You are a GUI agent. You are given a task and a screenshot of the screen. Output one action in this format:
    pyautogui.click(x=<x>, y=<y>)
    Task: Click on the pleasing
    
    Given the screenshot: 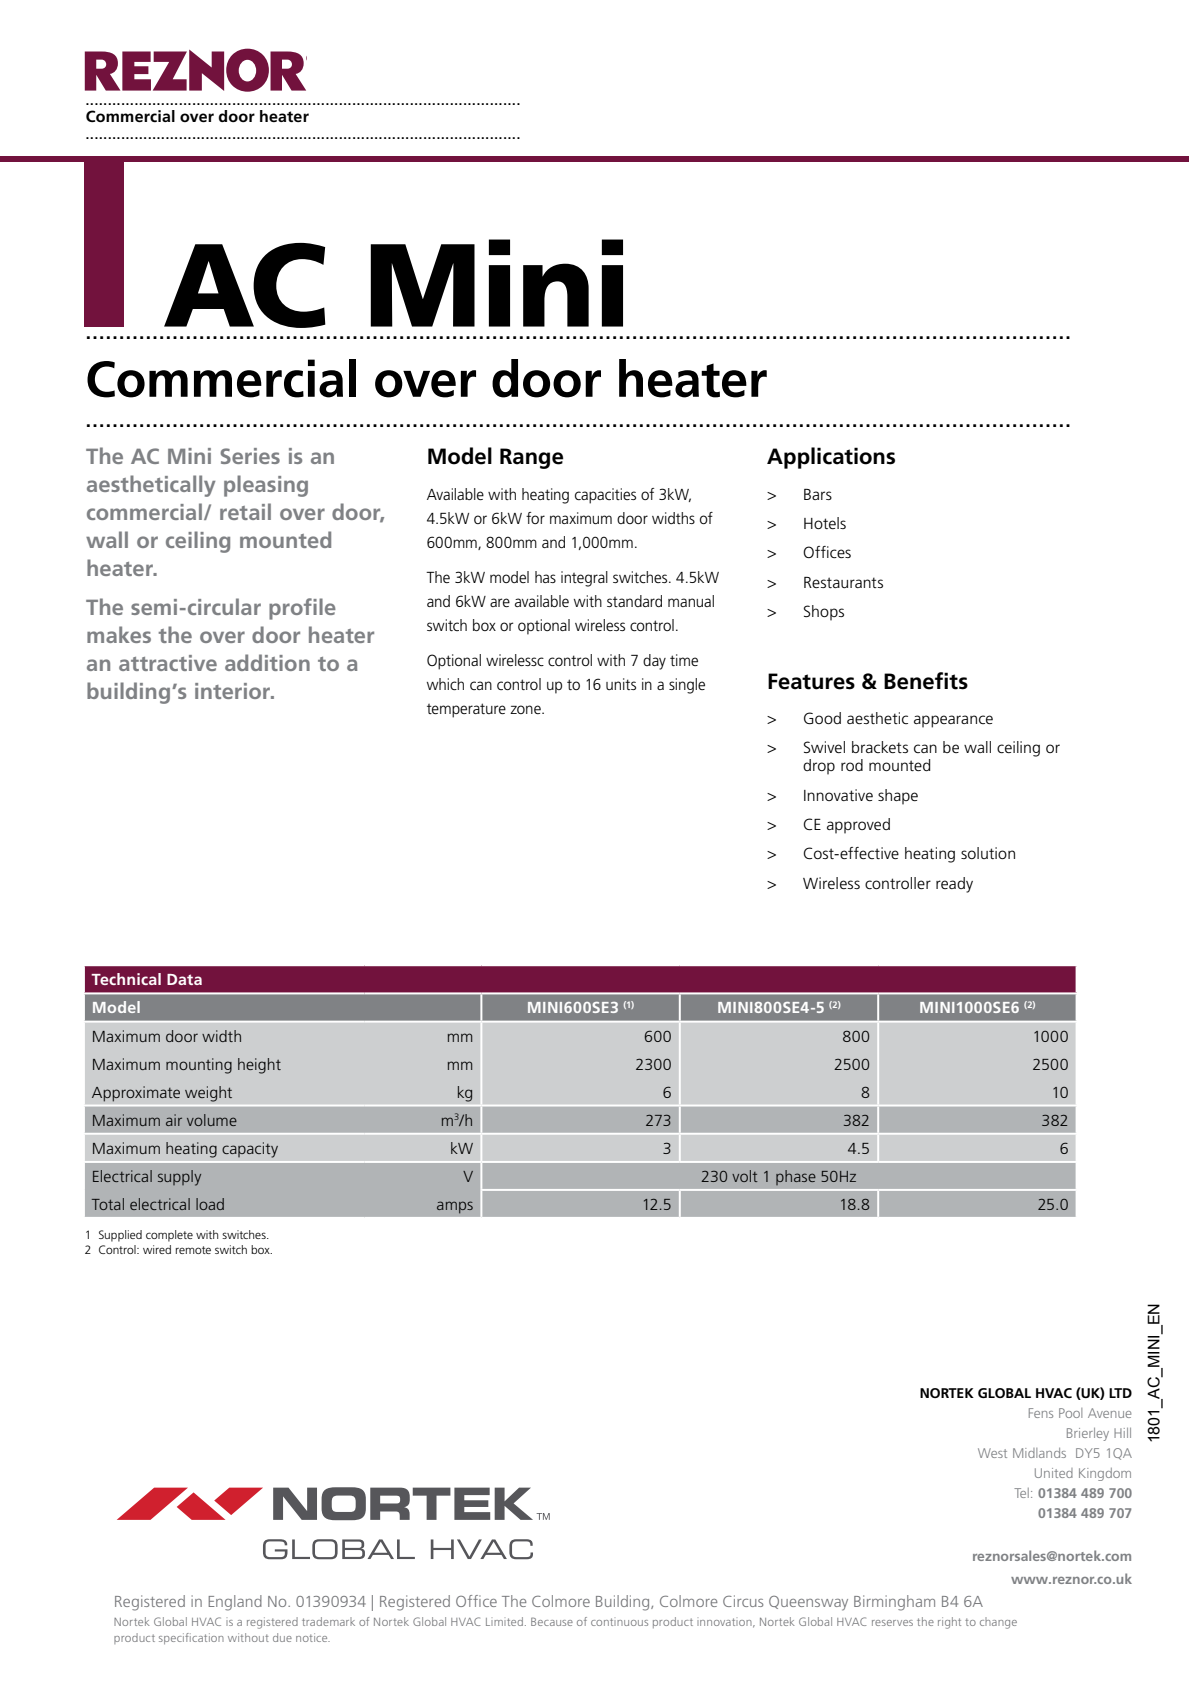 What is the action you would take?
    pyautogui.click(x=266, y=486)
